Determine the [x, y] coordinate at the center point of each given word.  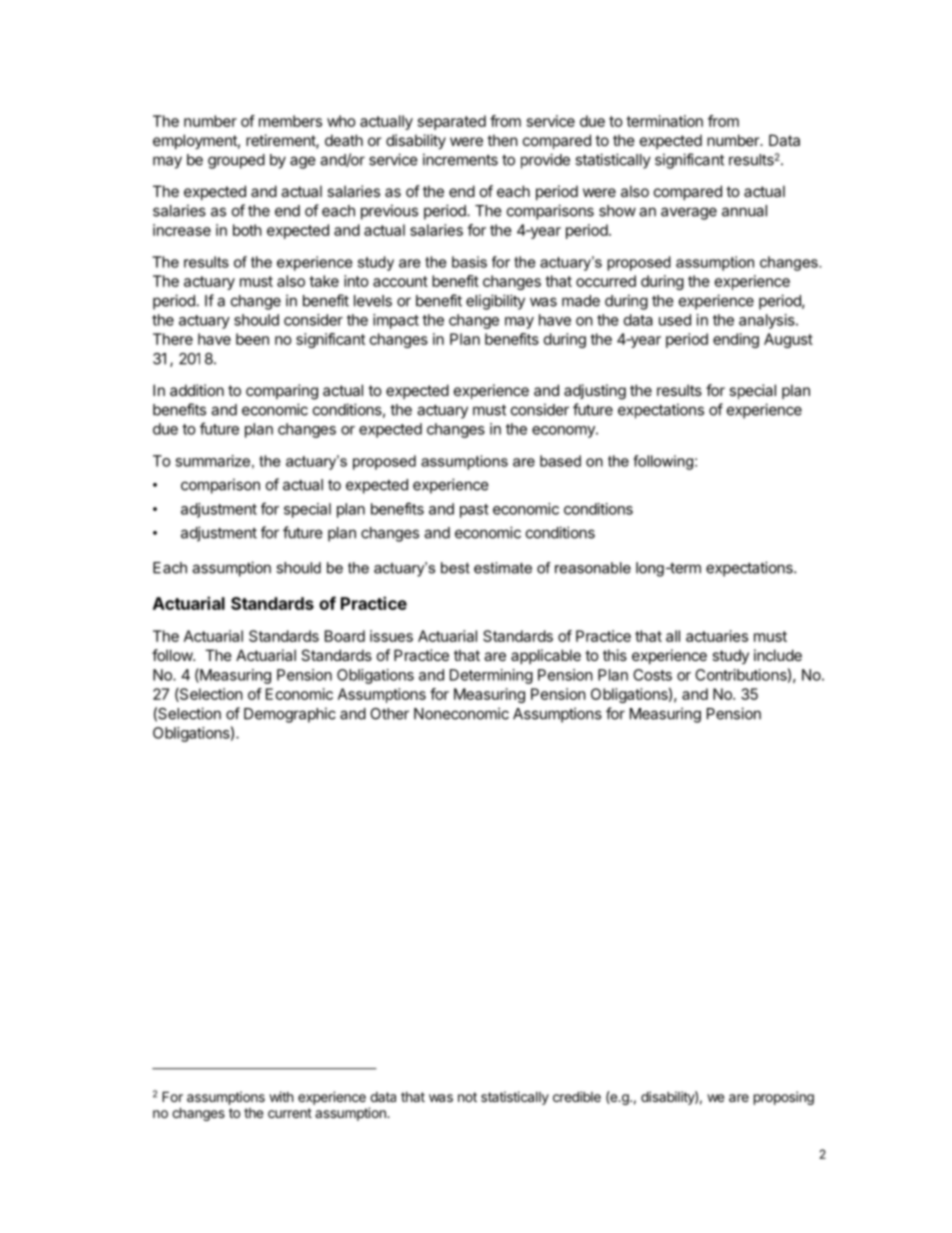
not [467, 1097]
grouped [236, 161]
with [281, 1096]
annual [744, 211]
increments [460, 159]
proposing [784, 1098]
